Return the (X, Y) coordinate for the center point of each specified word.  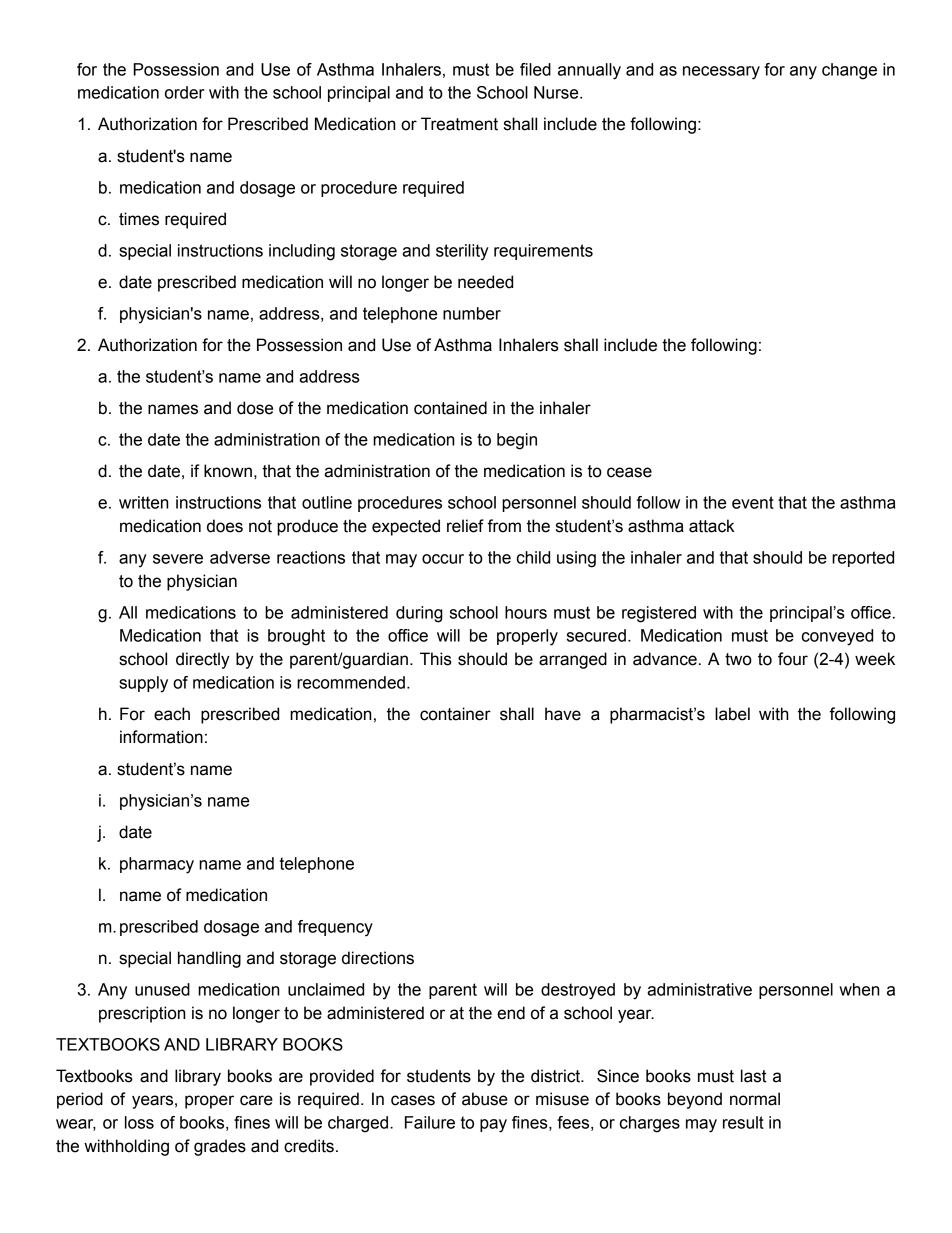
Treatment (459, 124)
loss (139, 1122)
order (185, 92)
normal (755, 1099)
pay (493, 1126)
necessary (721, 73)
